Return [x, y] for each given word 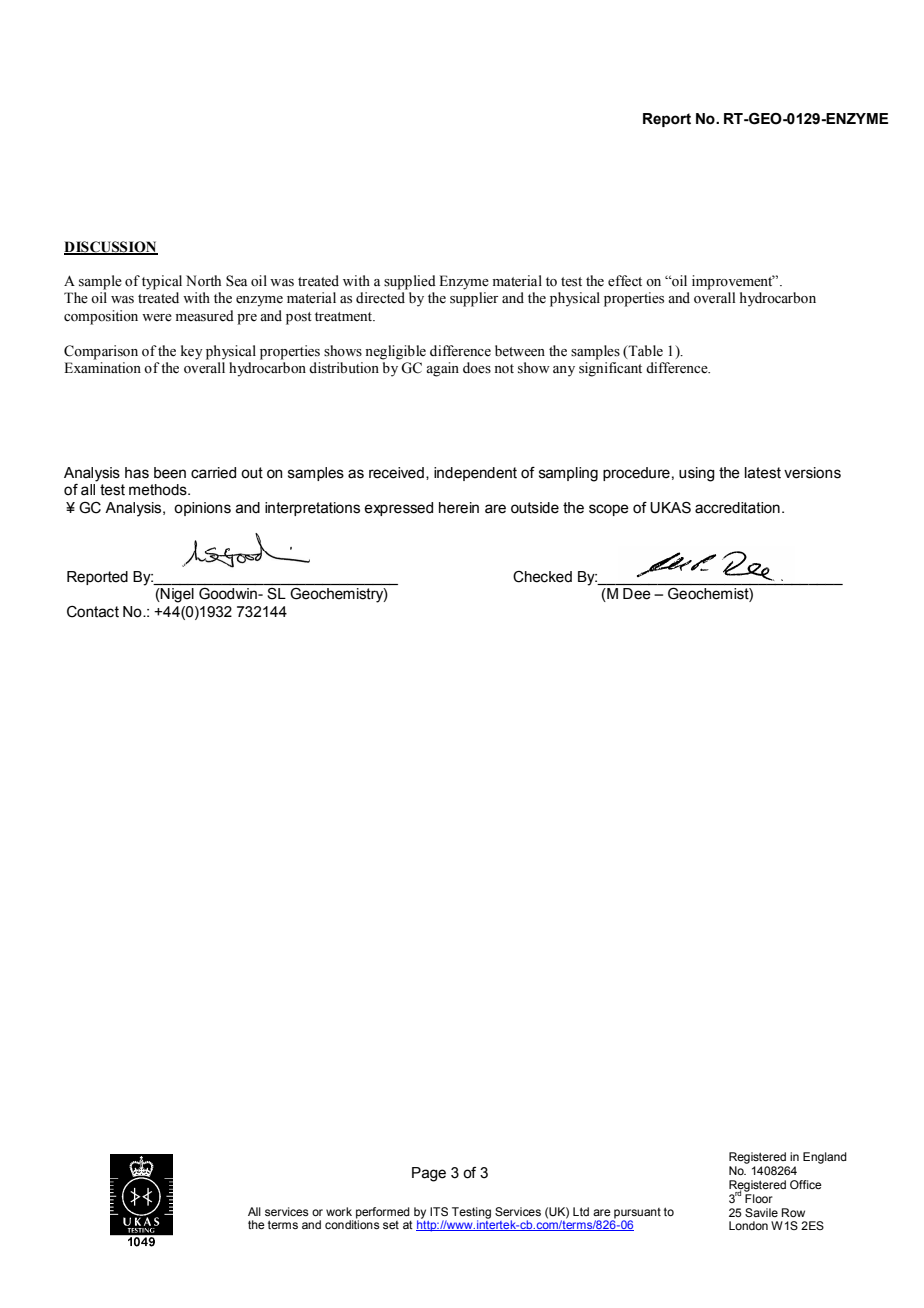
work [339, 1211]
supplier [474, 299]
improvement [733, 282]
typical [162, 282]
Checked [542, 577]
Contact [93, 612]
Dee [636, 593]
